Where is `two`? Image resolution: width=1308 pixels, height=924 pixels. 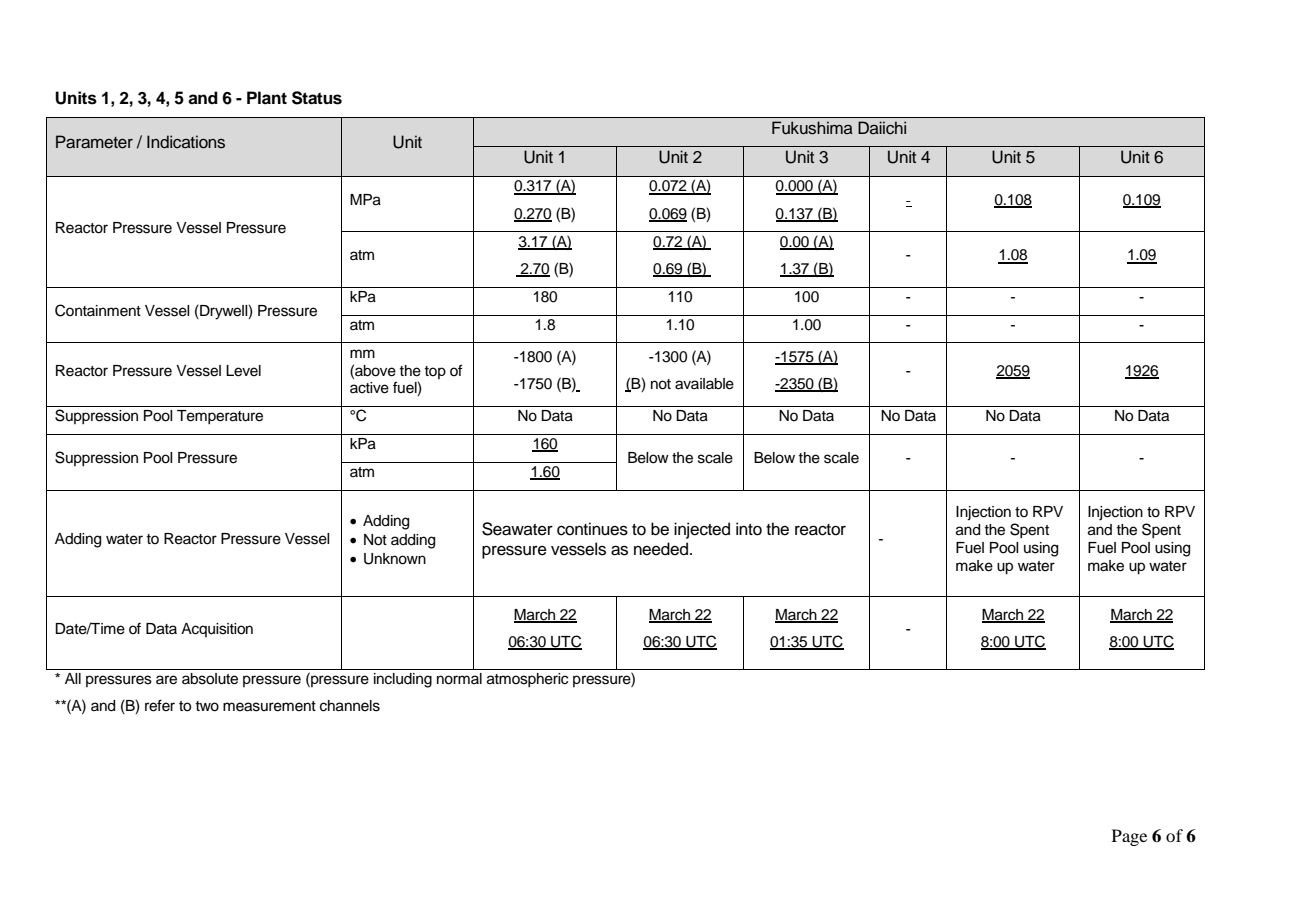 two is located at coordinates (207, 706).
